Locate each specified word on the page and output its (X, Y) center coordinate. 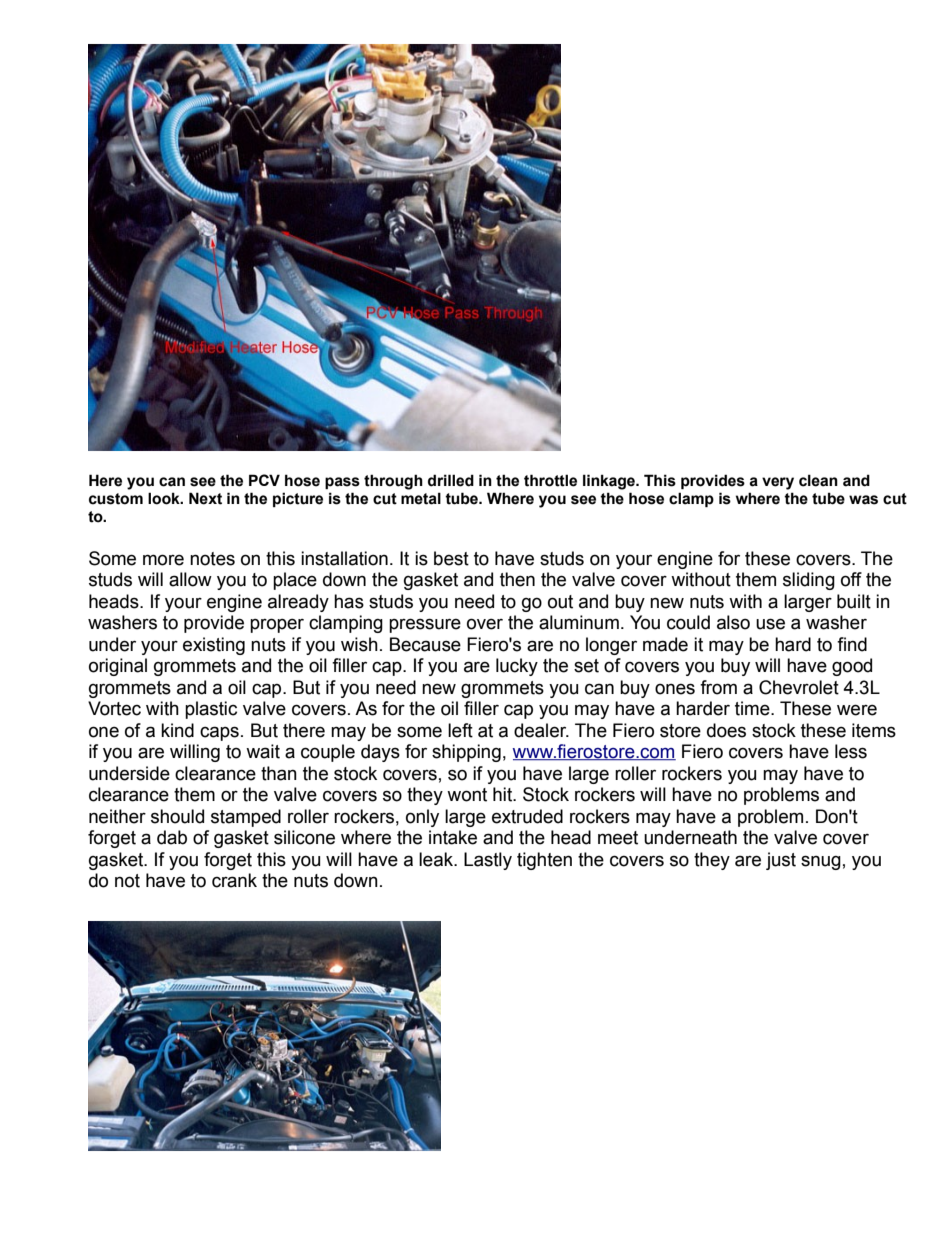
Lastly (488, 861)
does (726, 730)
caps (219, 733)
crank (234, 880)
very (778, 483)
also (733, 622)
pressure (425, 625)
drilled (451, 480)
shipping (466, 753)
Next (205, 498)
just (781, 861)
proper (277, 625)
